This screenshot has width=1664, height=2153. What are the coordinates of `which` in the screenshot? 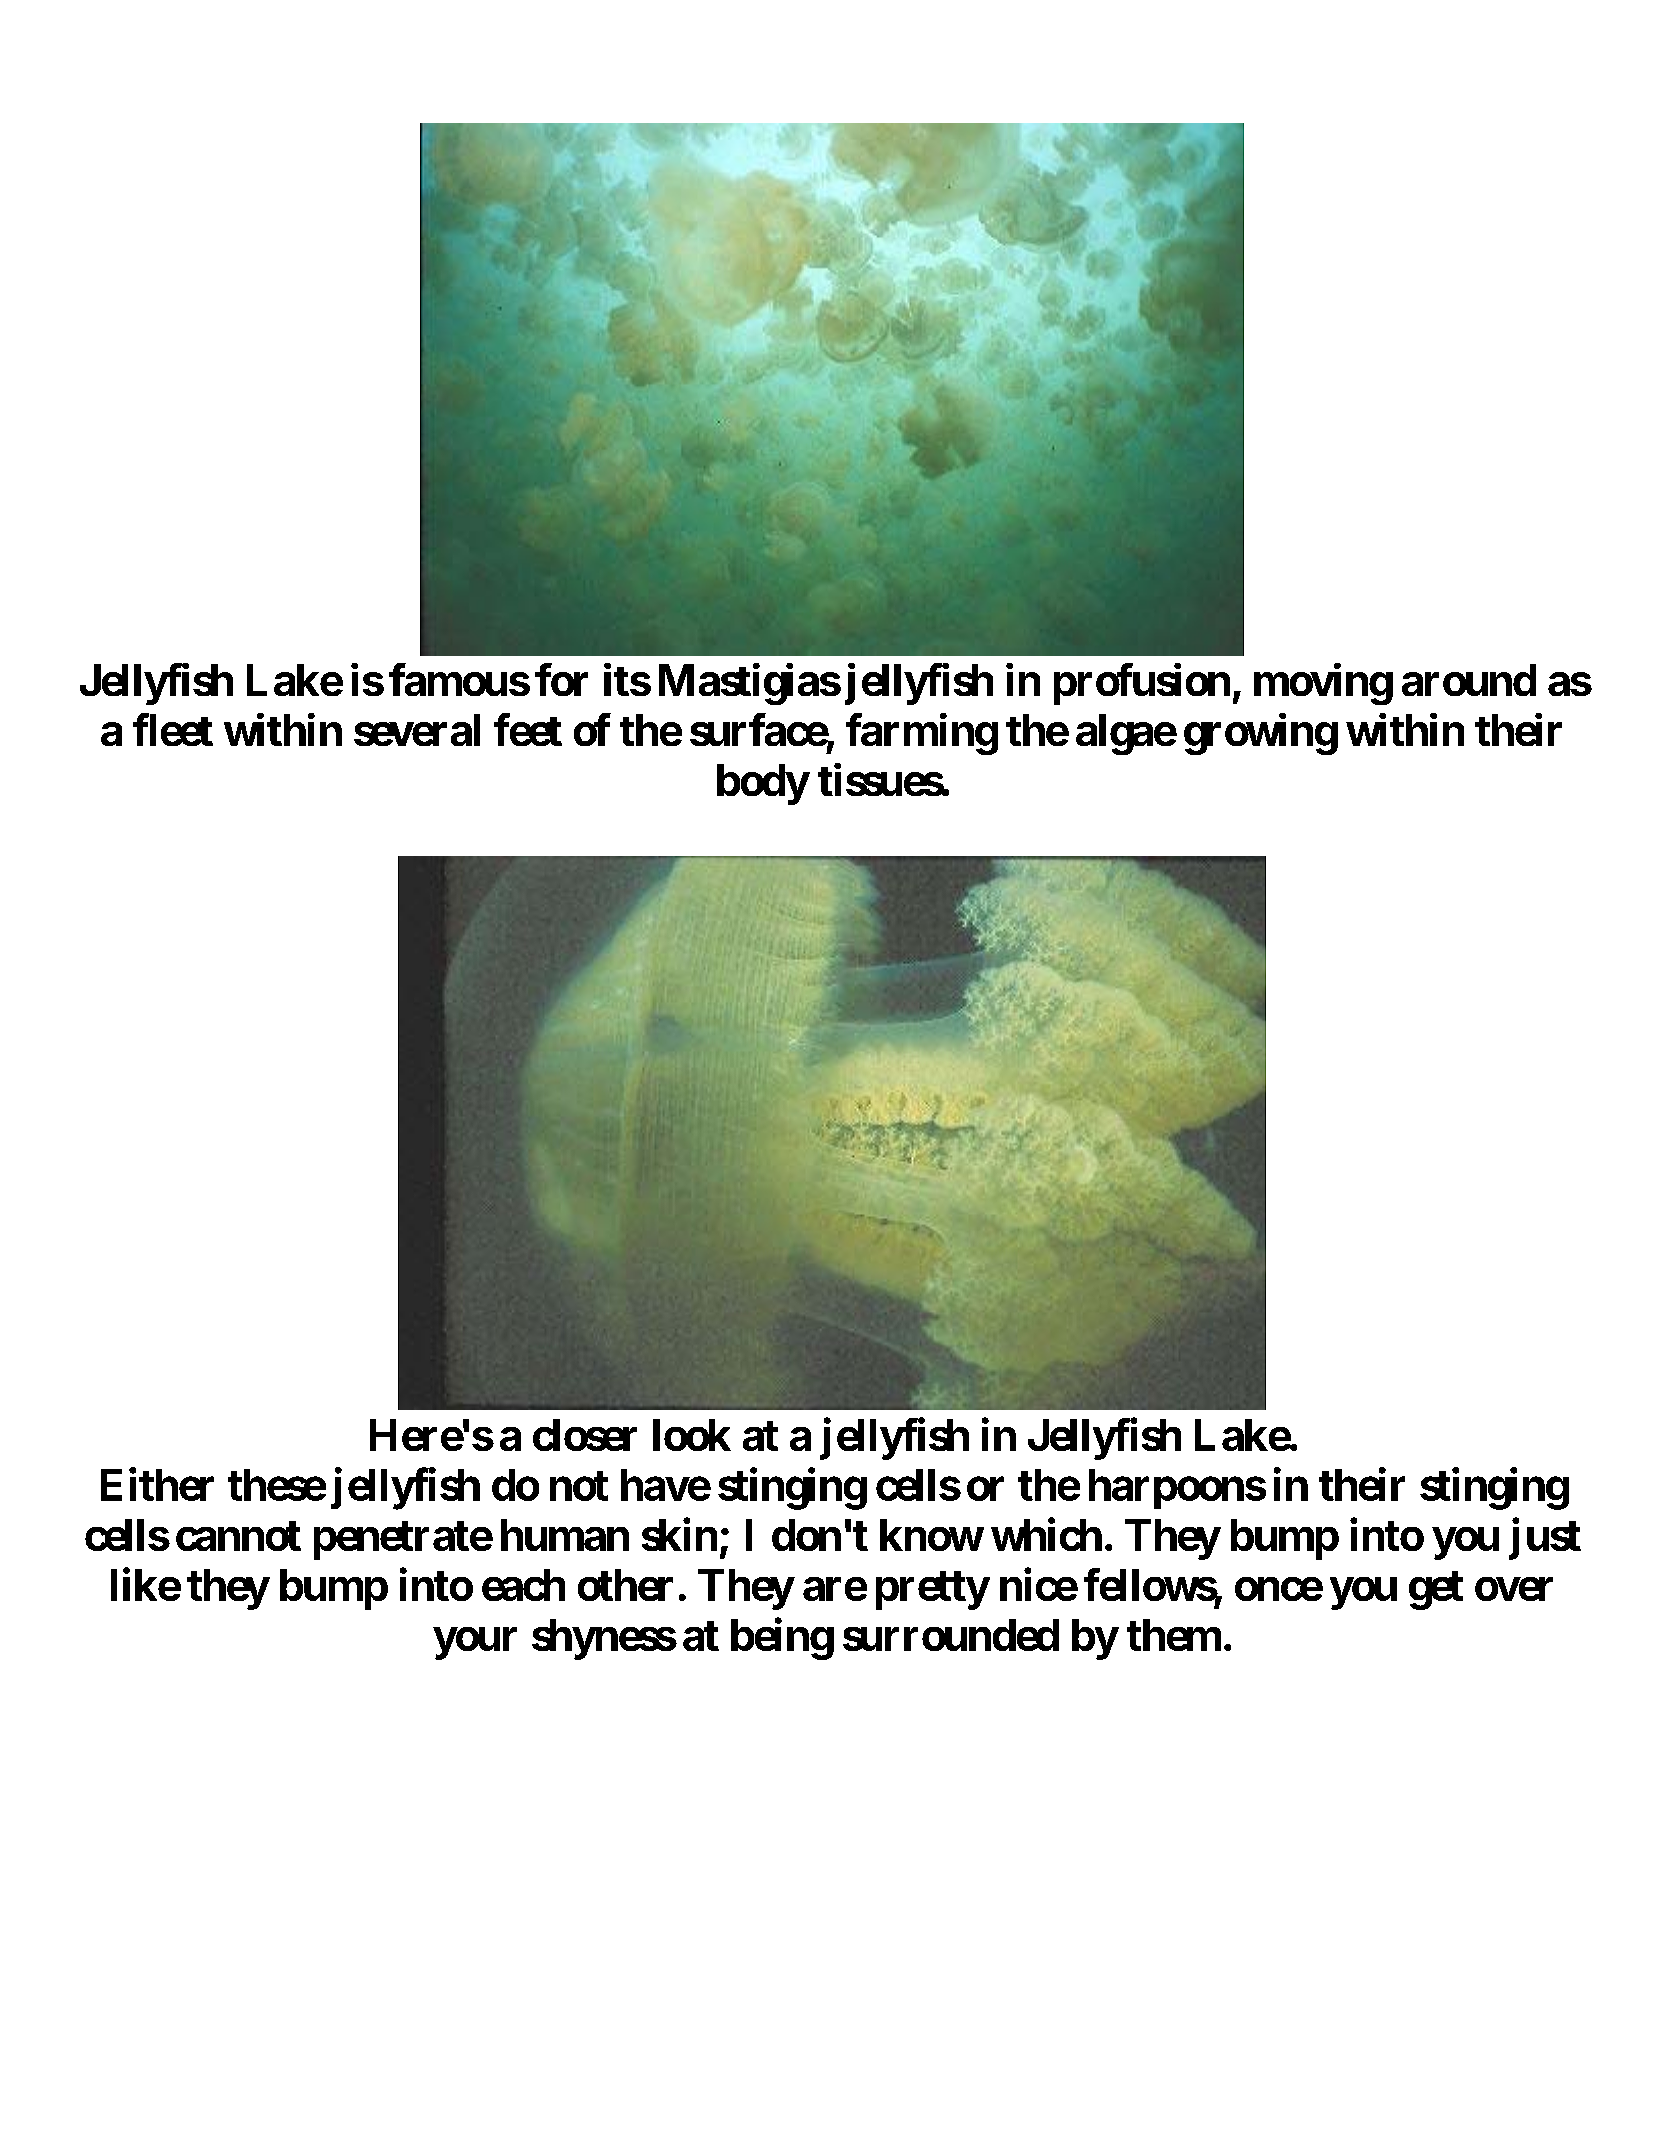 It's located at (1046, 1534).
